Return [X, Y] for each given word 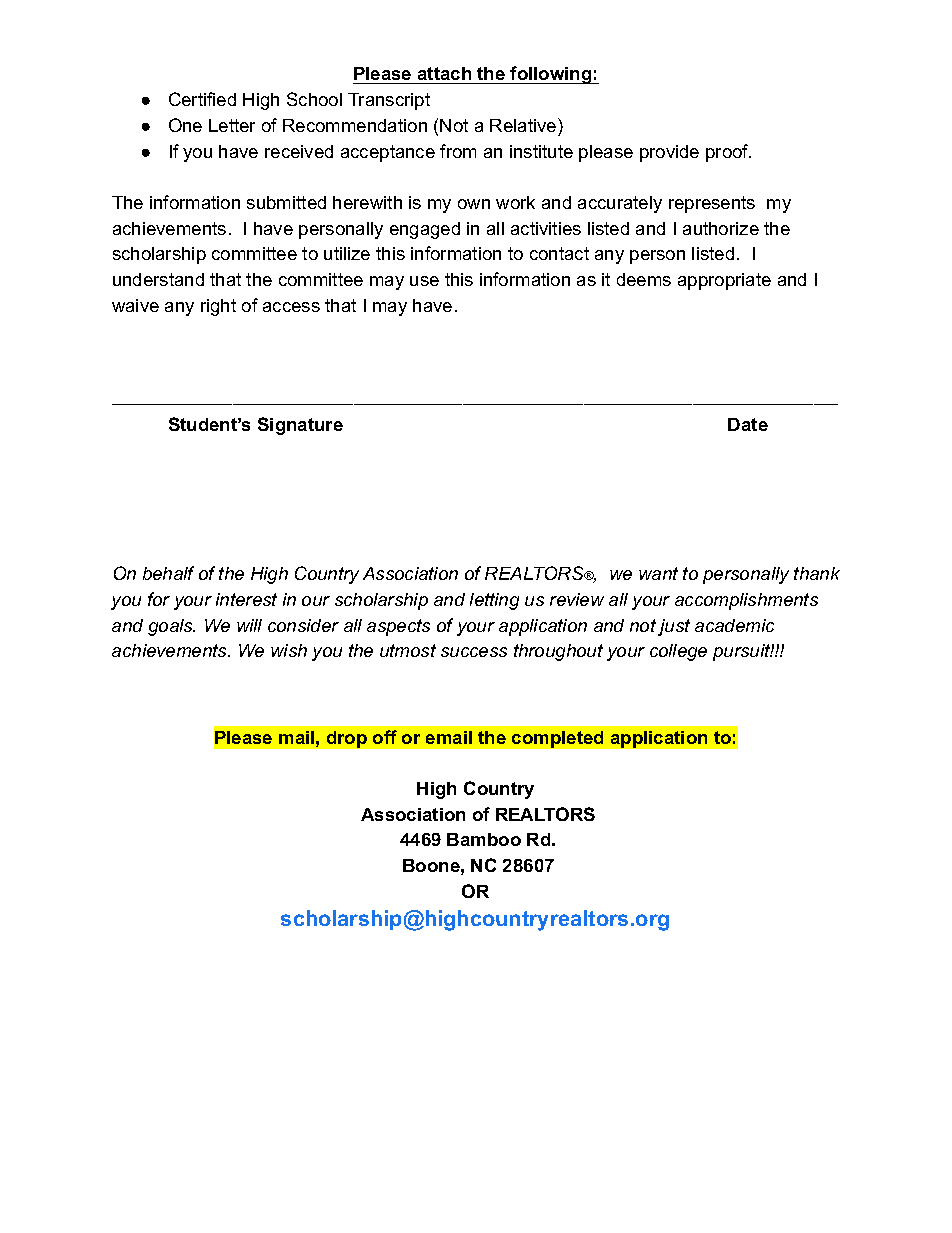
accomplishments [746, 601]
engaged [425, 230]
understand [158, 279]
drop [347, 739]
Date [748, 424]
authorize [721, 228]
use [424, 281]
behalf [168, 573]
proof [728, 153]
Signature [300, 426]
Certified [202, 99]
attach [445, 75]
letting [494, 601]
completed [557, 739]
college [678, 652]
